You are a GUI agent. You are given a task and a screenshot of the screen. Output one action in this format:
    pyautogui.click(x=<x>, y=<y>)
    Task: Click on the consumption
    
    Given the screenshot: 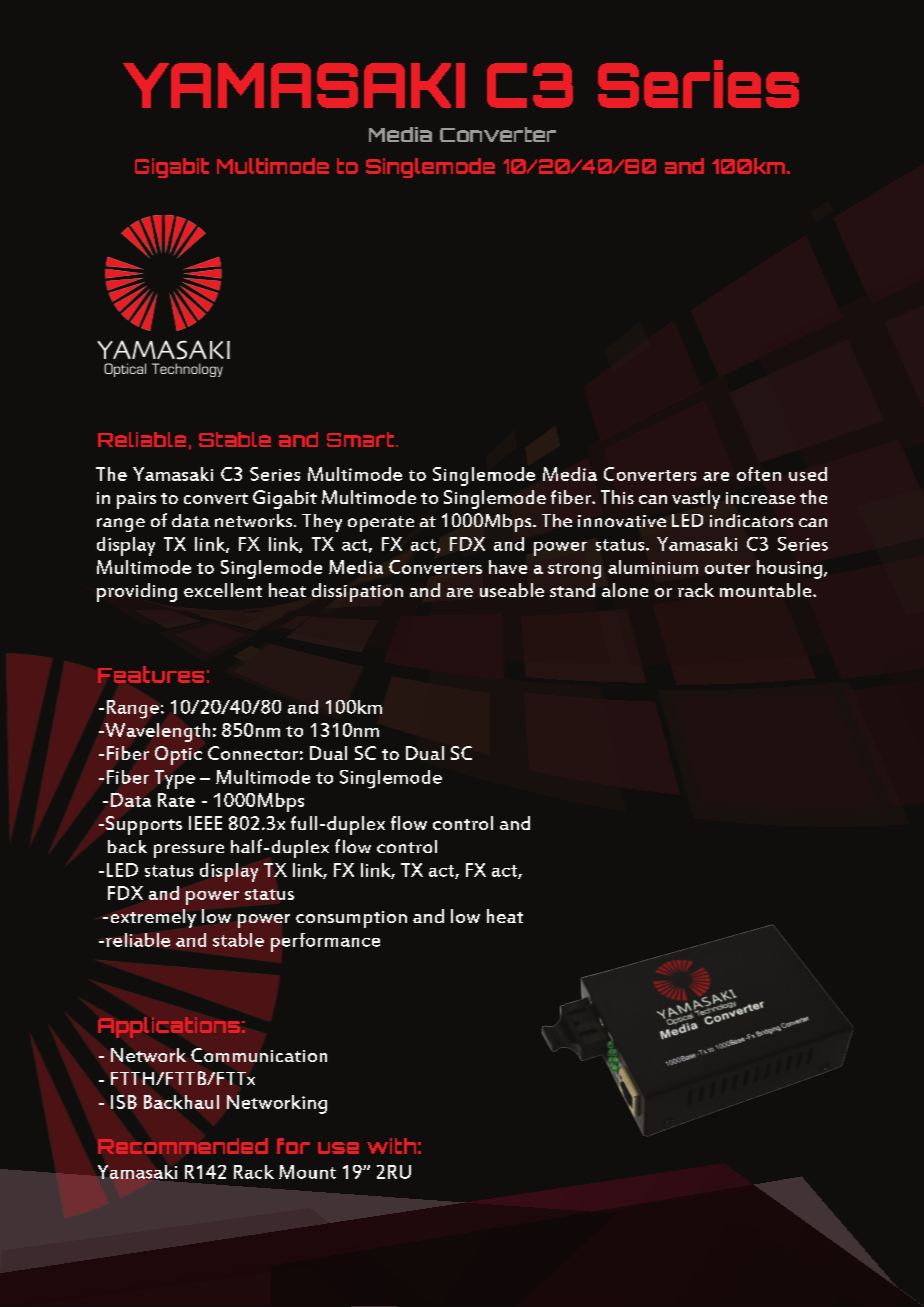 What is the action you would take?
    pyautogui.click(x=351, y=919)
